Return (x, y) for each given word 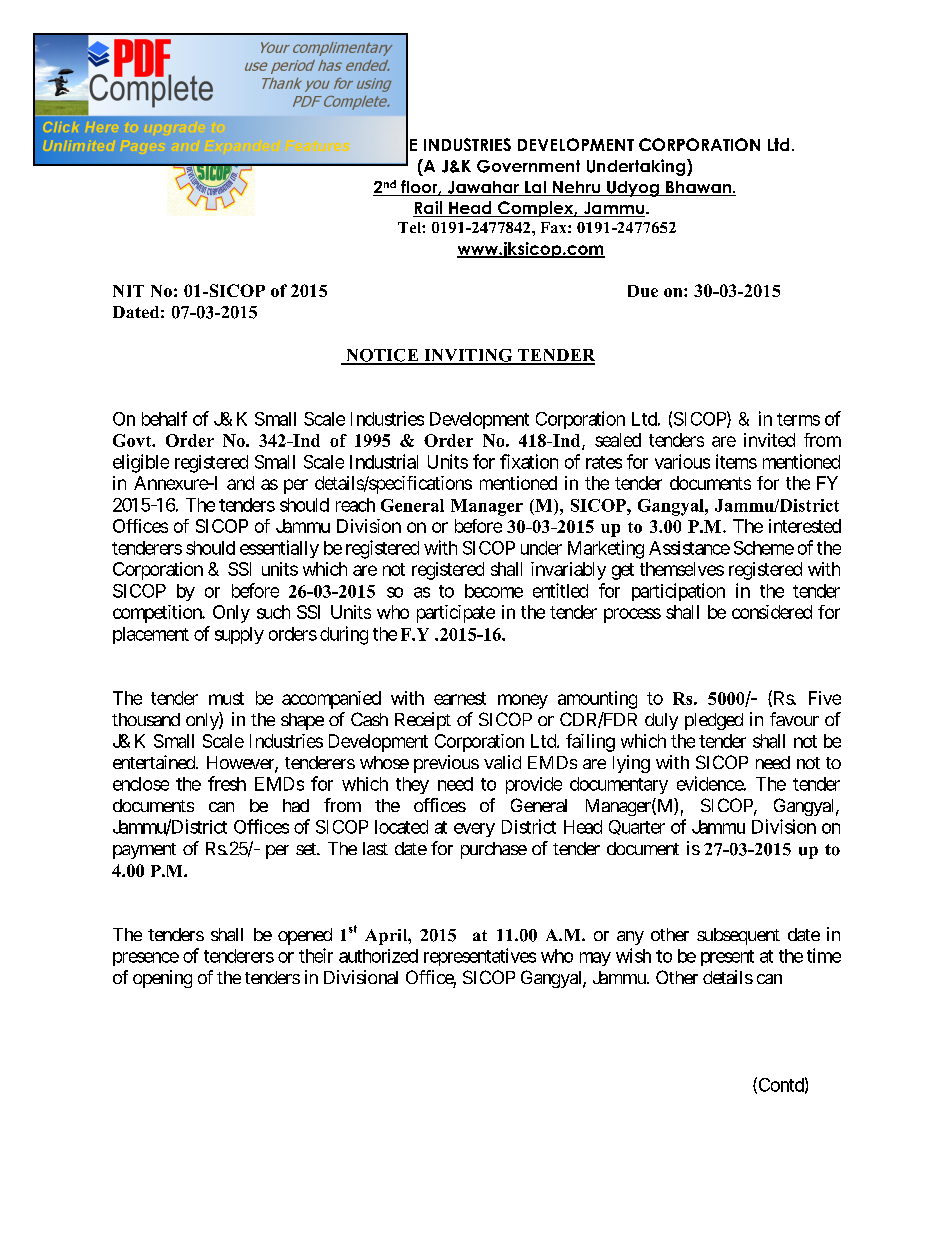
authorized (378, 956)
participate (456, 614)
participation (678, 592)
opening (162, 979)
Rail (428, 209)
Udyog (633, 189)
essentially (279, 549)
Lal (535, 188)
